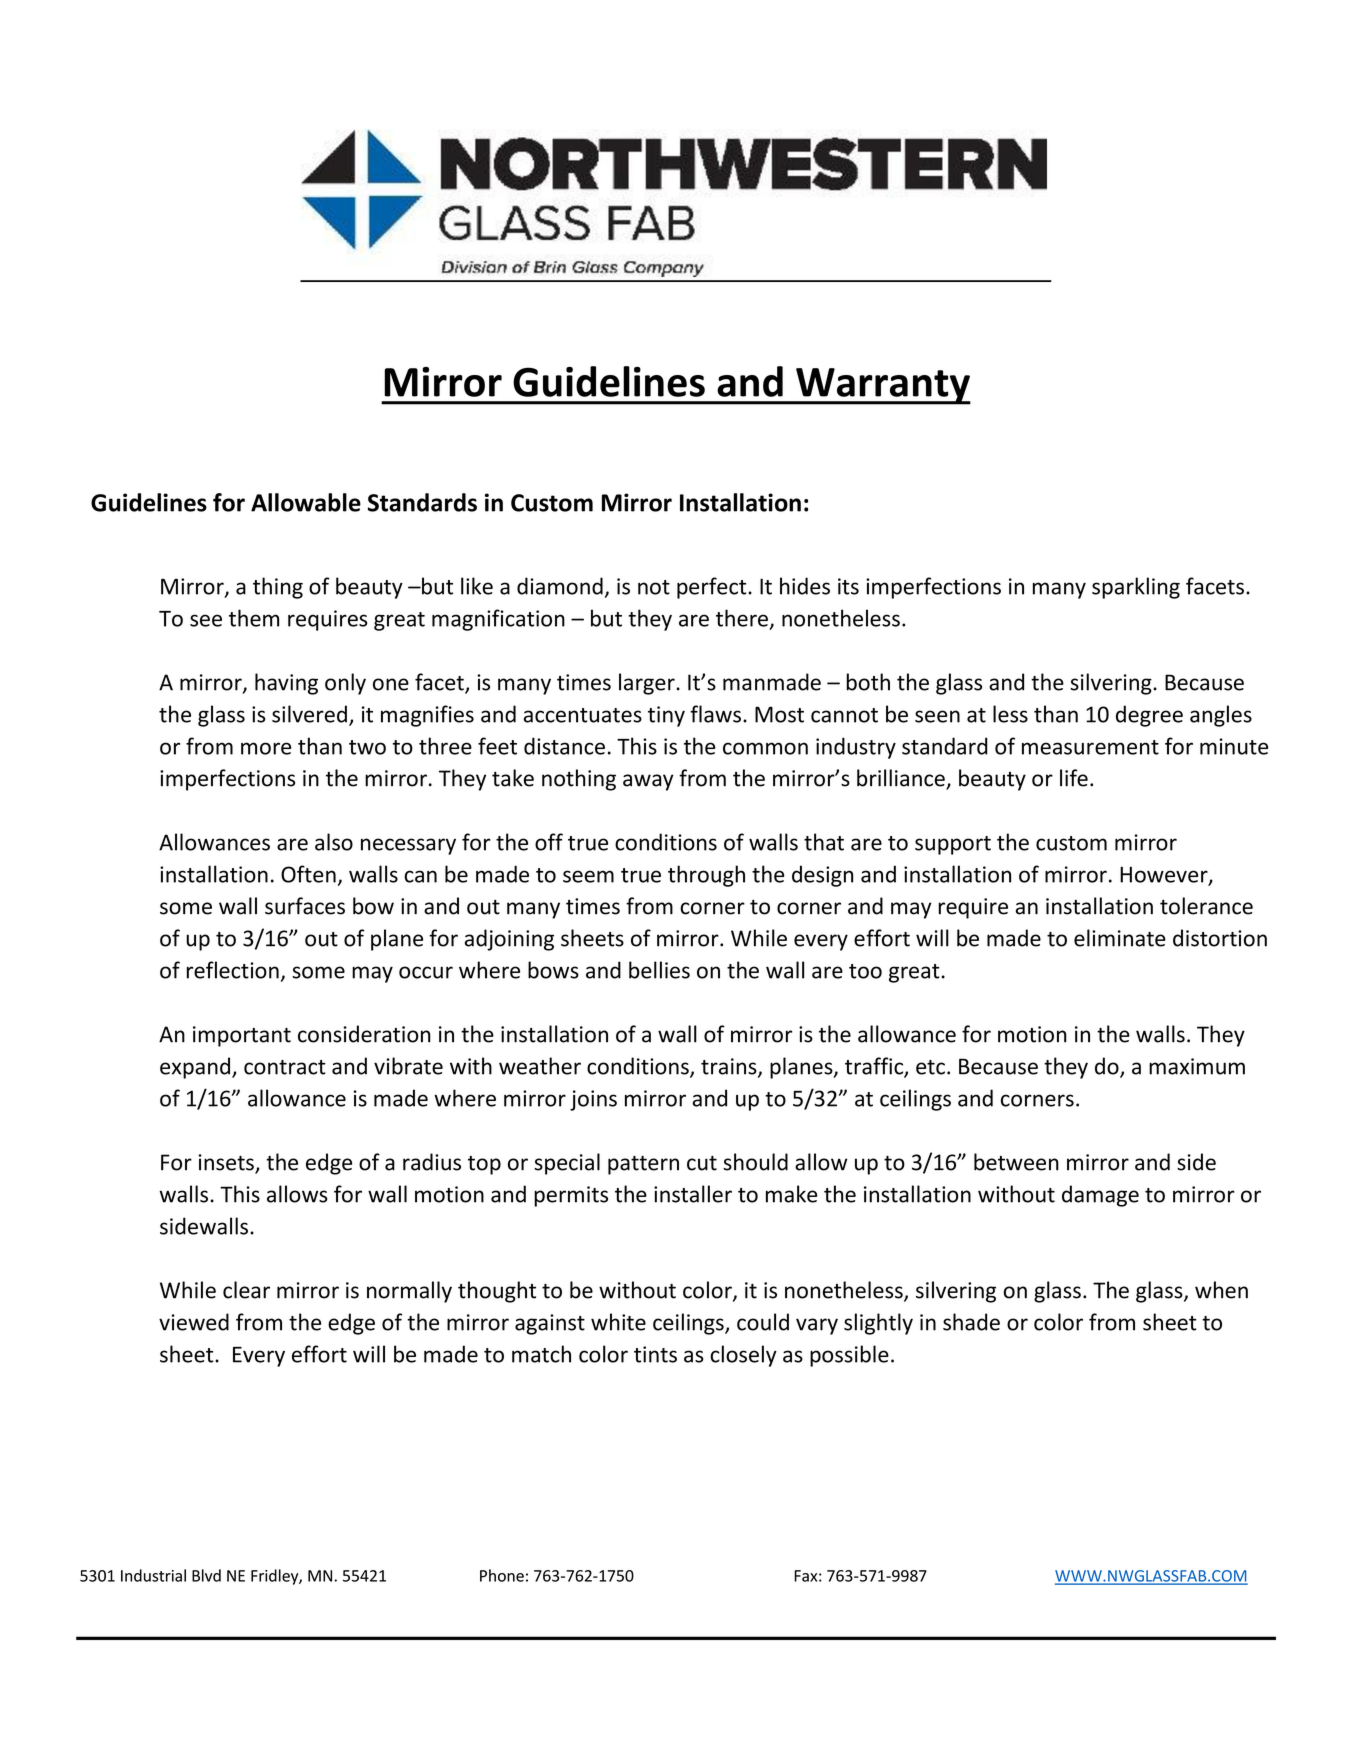 The image size is (1352, 1749). Describe the element at coordinates (971, 1322) in the page. I see `shade` at that location.
